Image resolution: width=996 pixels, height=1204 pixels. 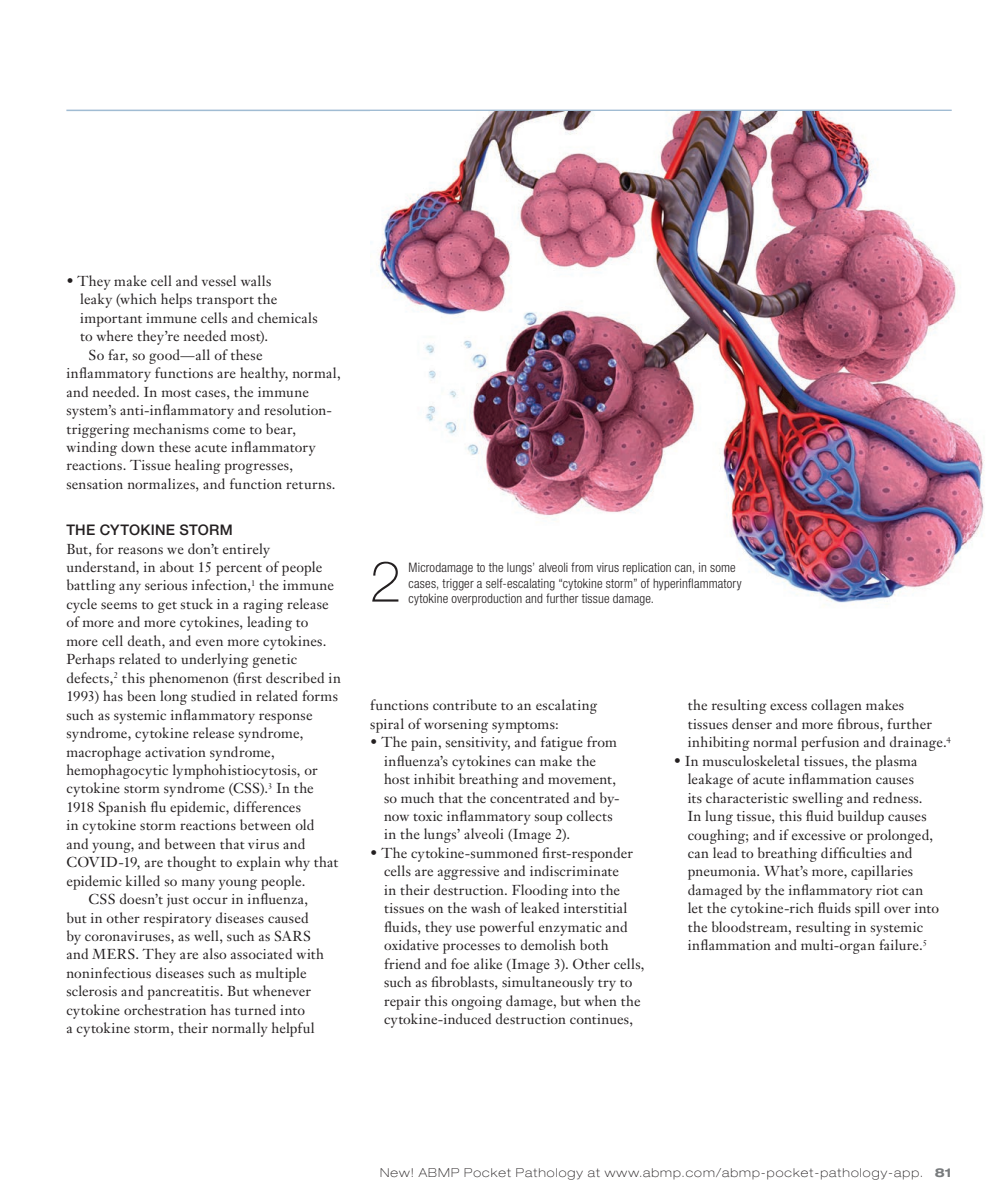 I want to click on activation, so click(x=175, y=752).
